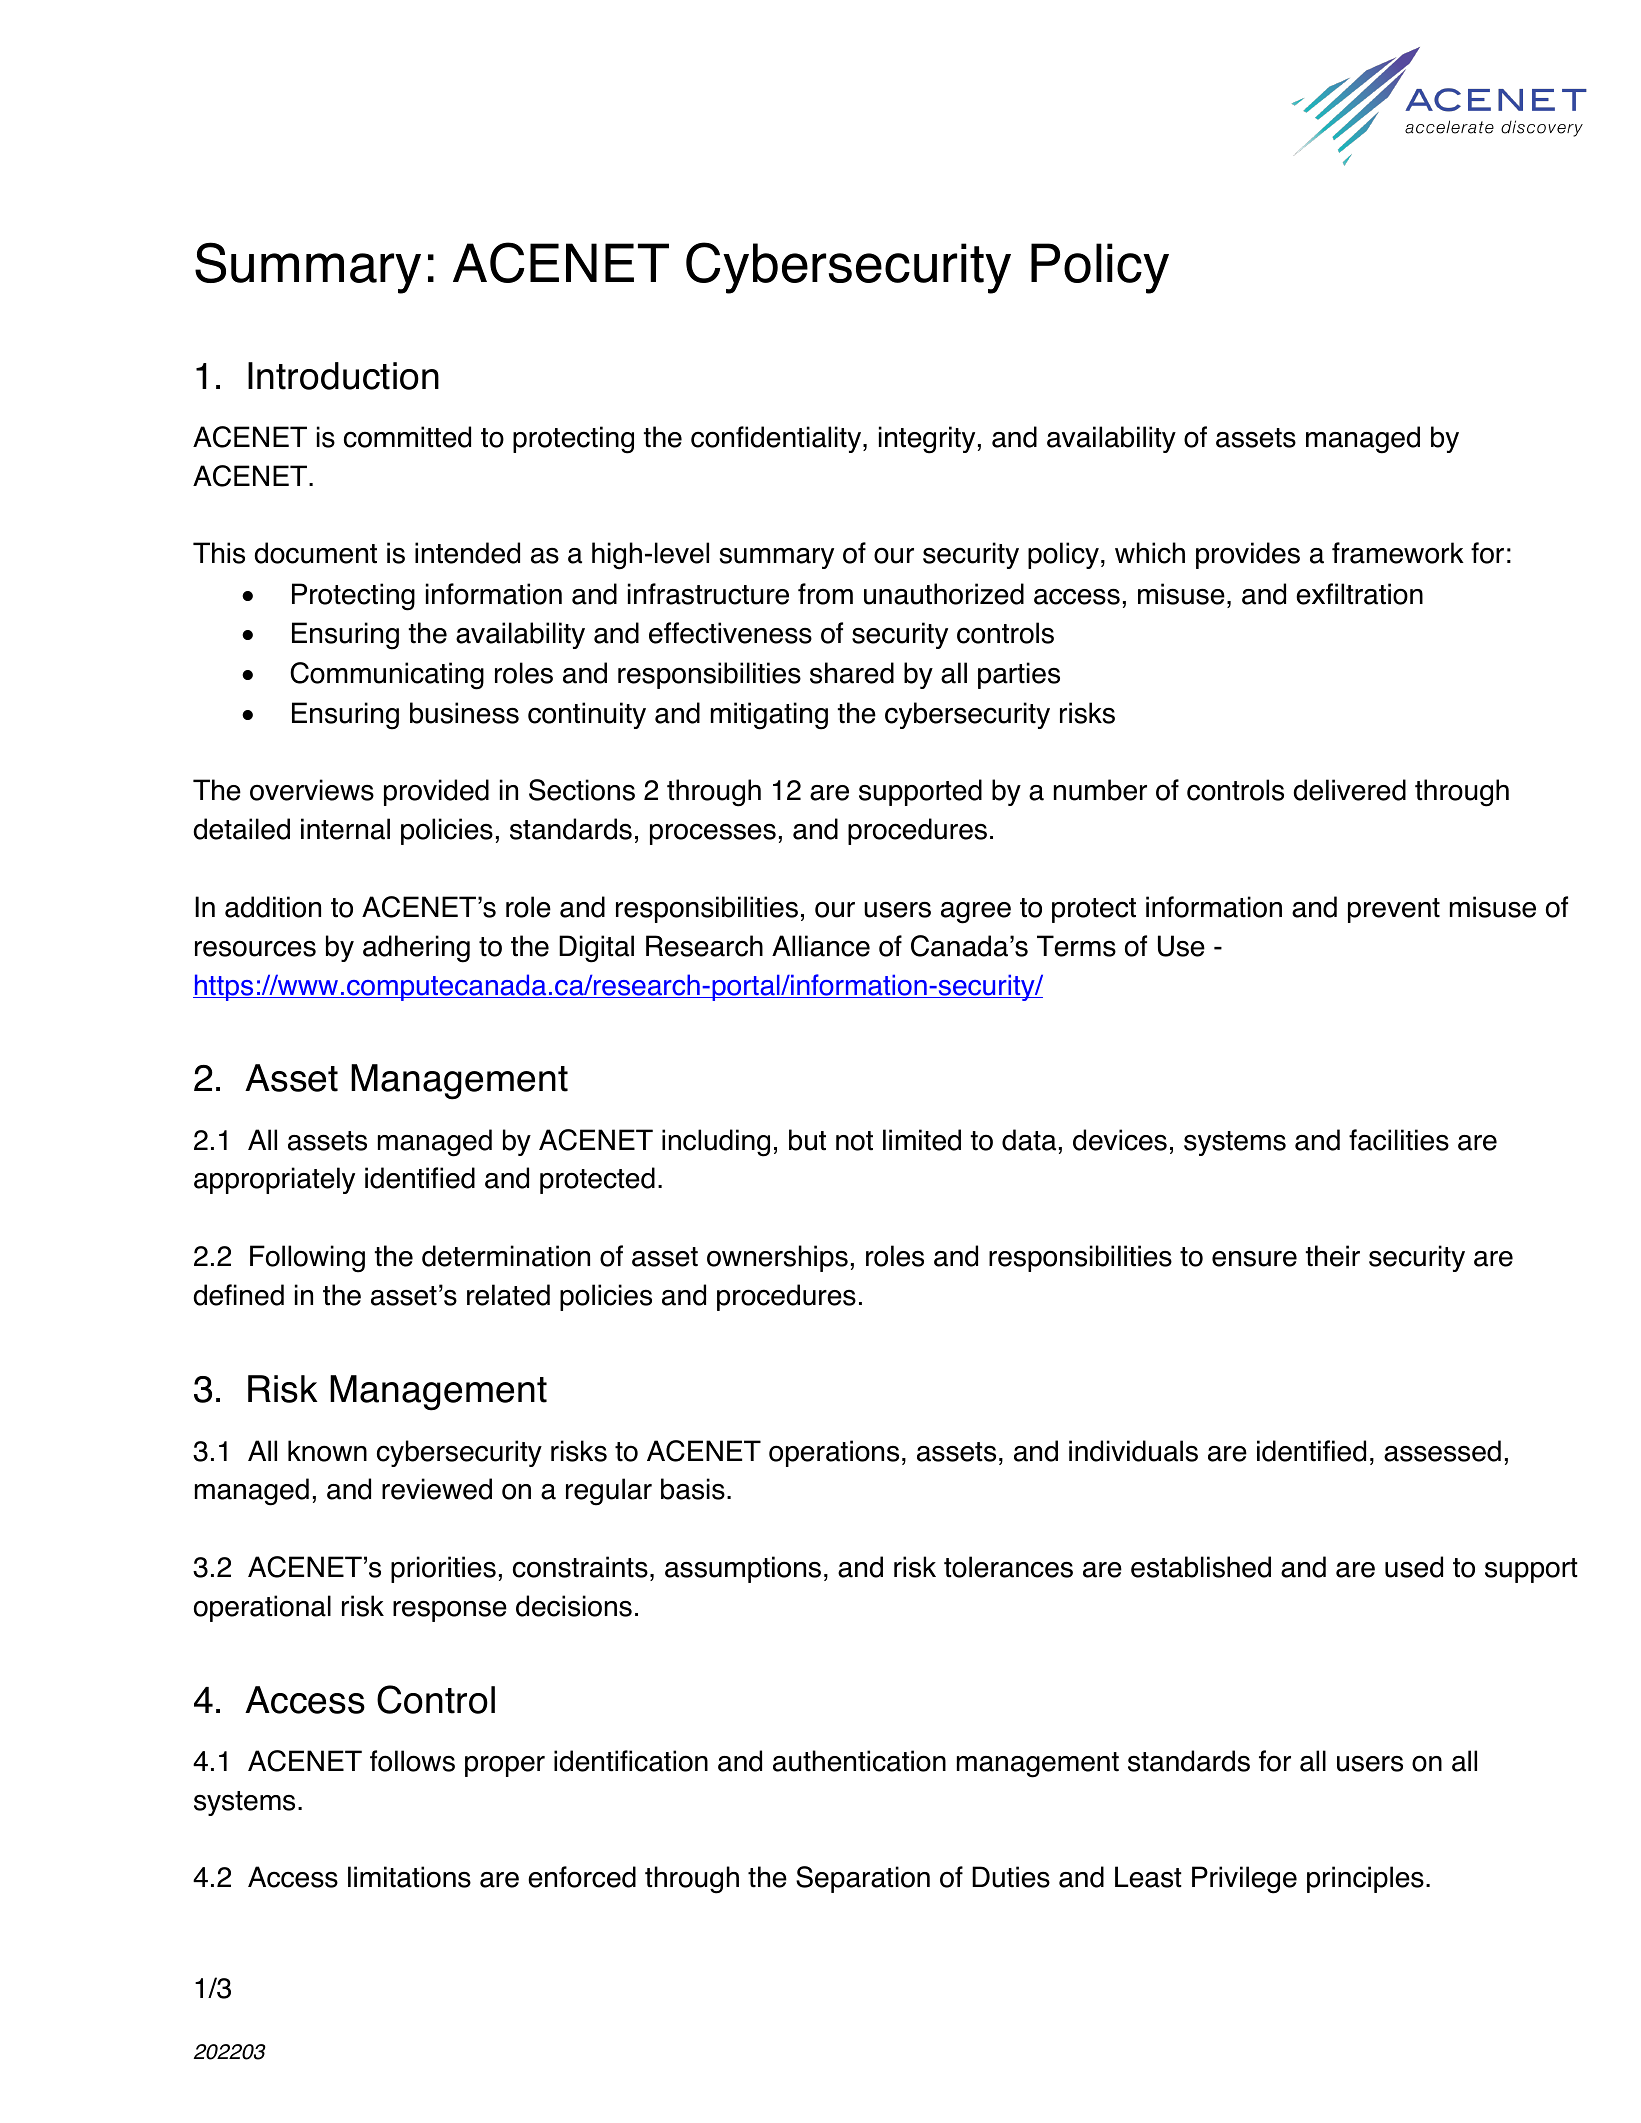 This image has height=2123, width=1641. Describe the element at coordinates (777, 439) in the image. I see `confidentiality` at that location.
